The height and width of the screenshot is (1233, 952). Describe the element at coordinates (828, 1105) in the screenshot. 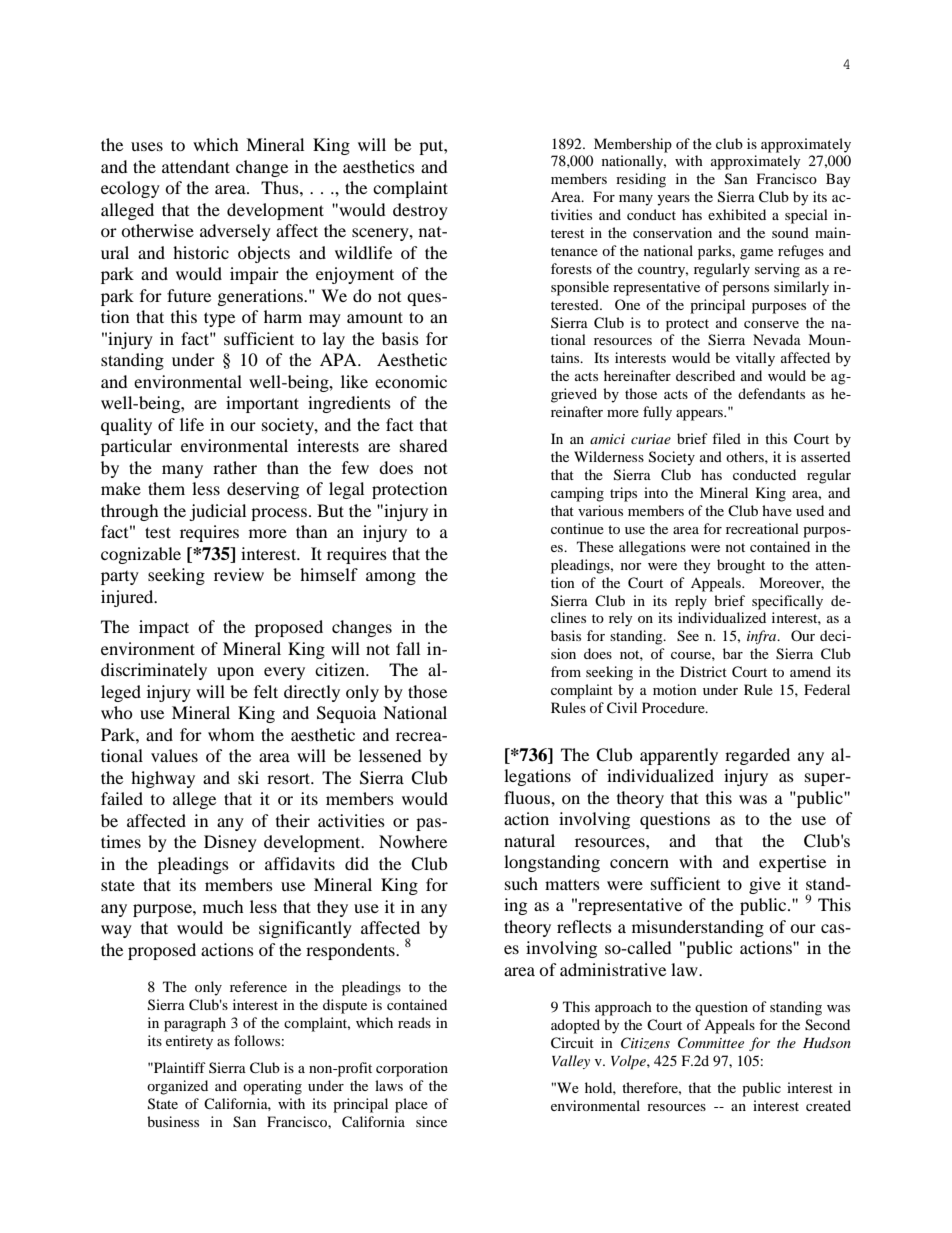

I see `created` at that location.
